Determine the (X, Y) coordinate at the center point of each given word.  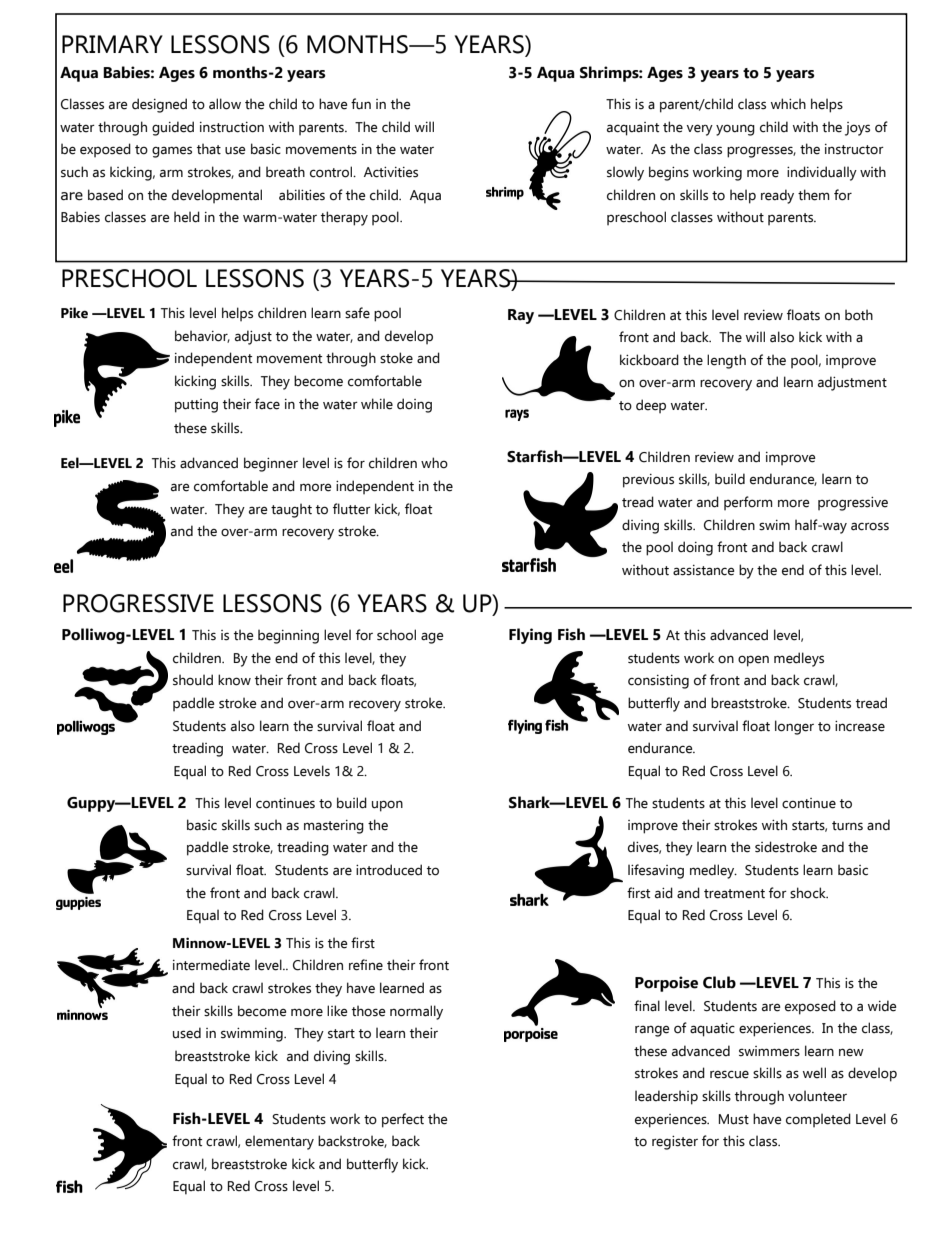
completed (818, 1120)
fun (361, 103)
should (193, 680)
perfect (403, 1120)
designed (159, 105)
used (187, 1033)
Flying (530, 636)
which (788, 103)
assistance (704, 570)
